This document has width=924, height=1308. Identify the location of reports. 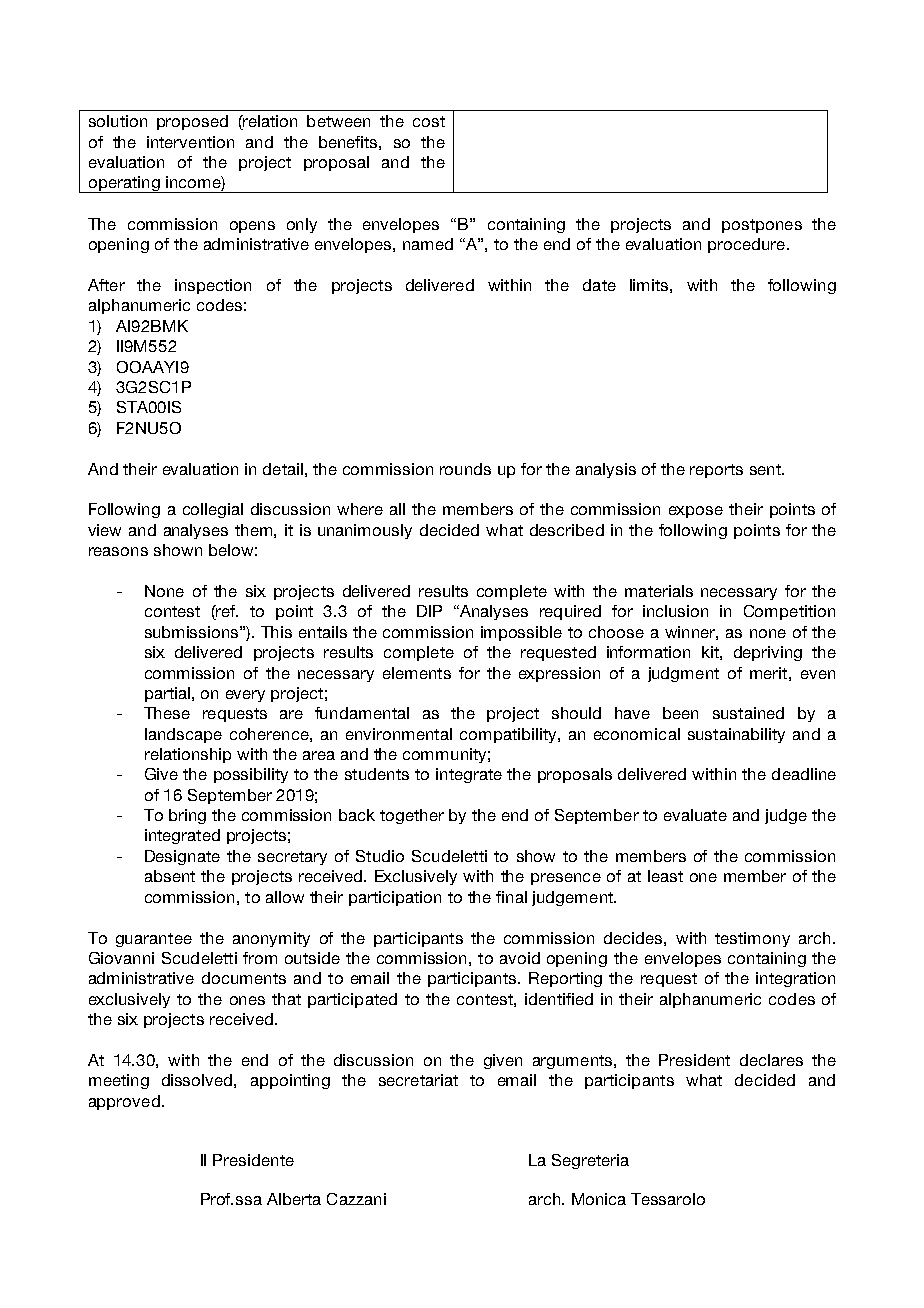
(716, 471).
